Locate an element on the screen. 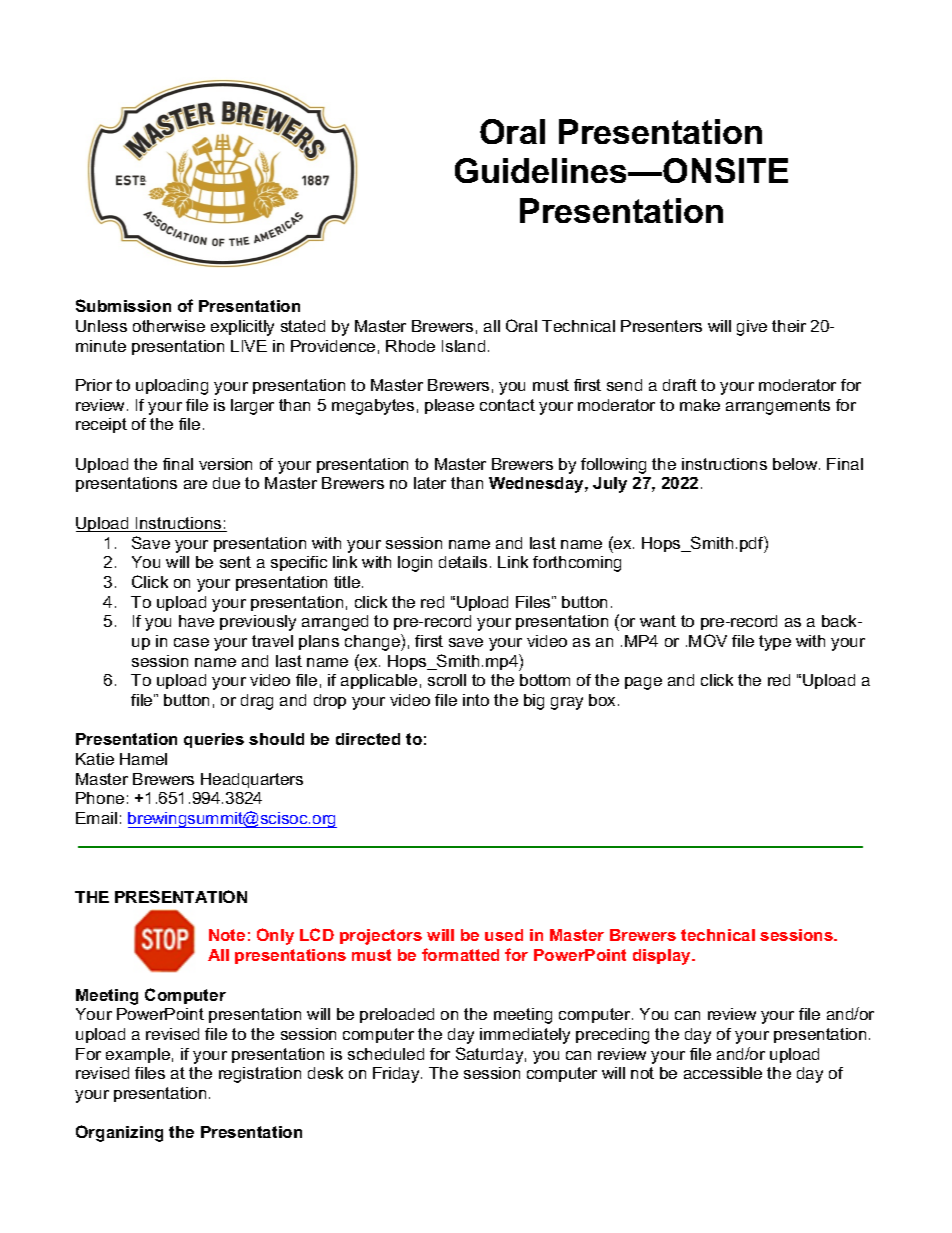  page is located at coordinates (643, 683).
